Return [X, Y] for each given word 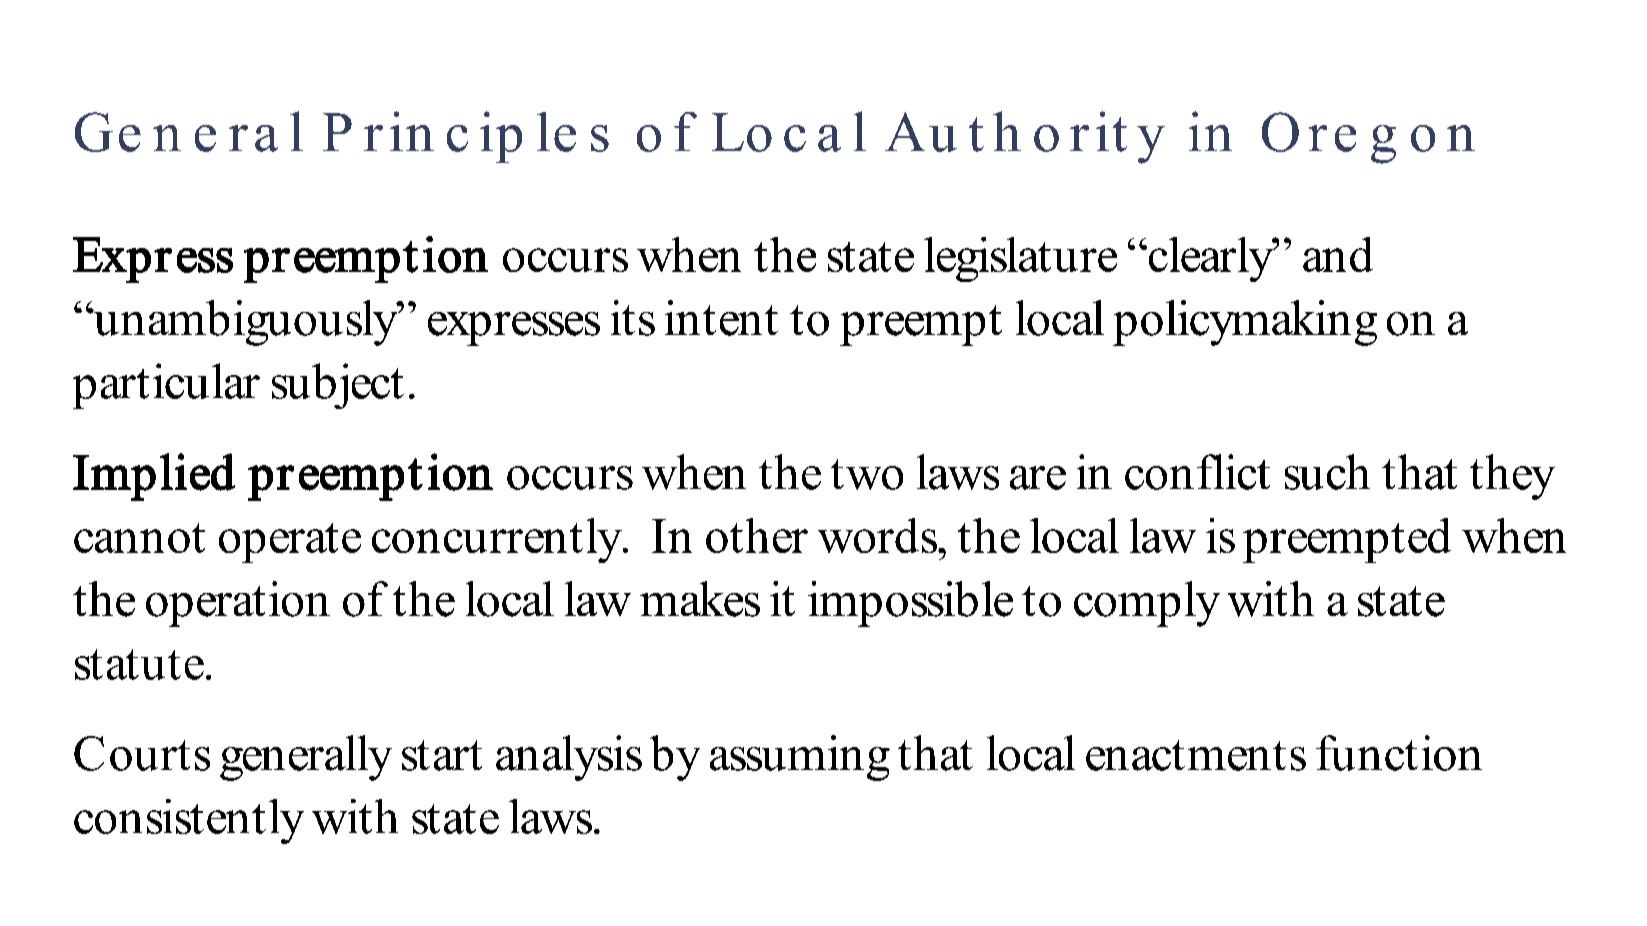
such [1327, 472]
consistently [189, 821]
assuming [800, 758]
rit [1098, 131]
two [867, 474]
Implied [154, 477]
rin [399, 131]
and [1338, 254]
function [1399, 753]
